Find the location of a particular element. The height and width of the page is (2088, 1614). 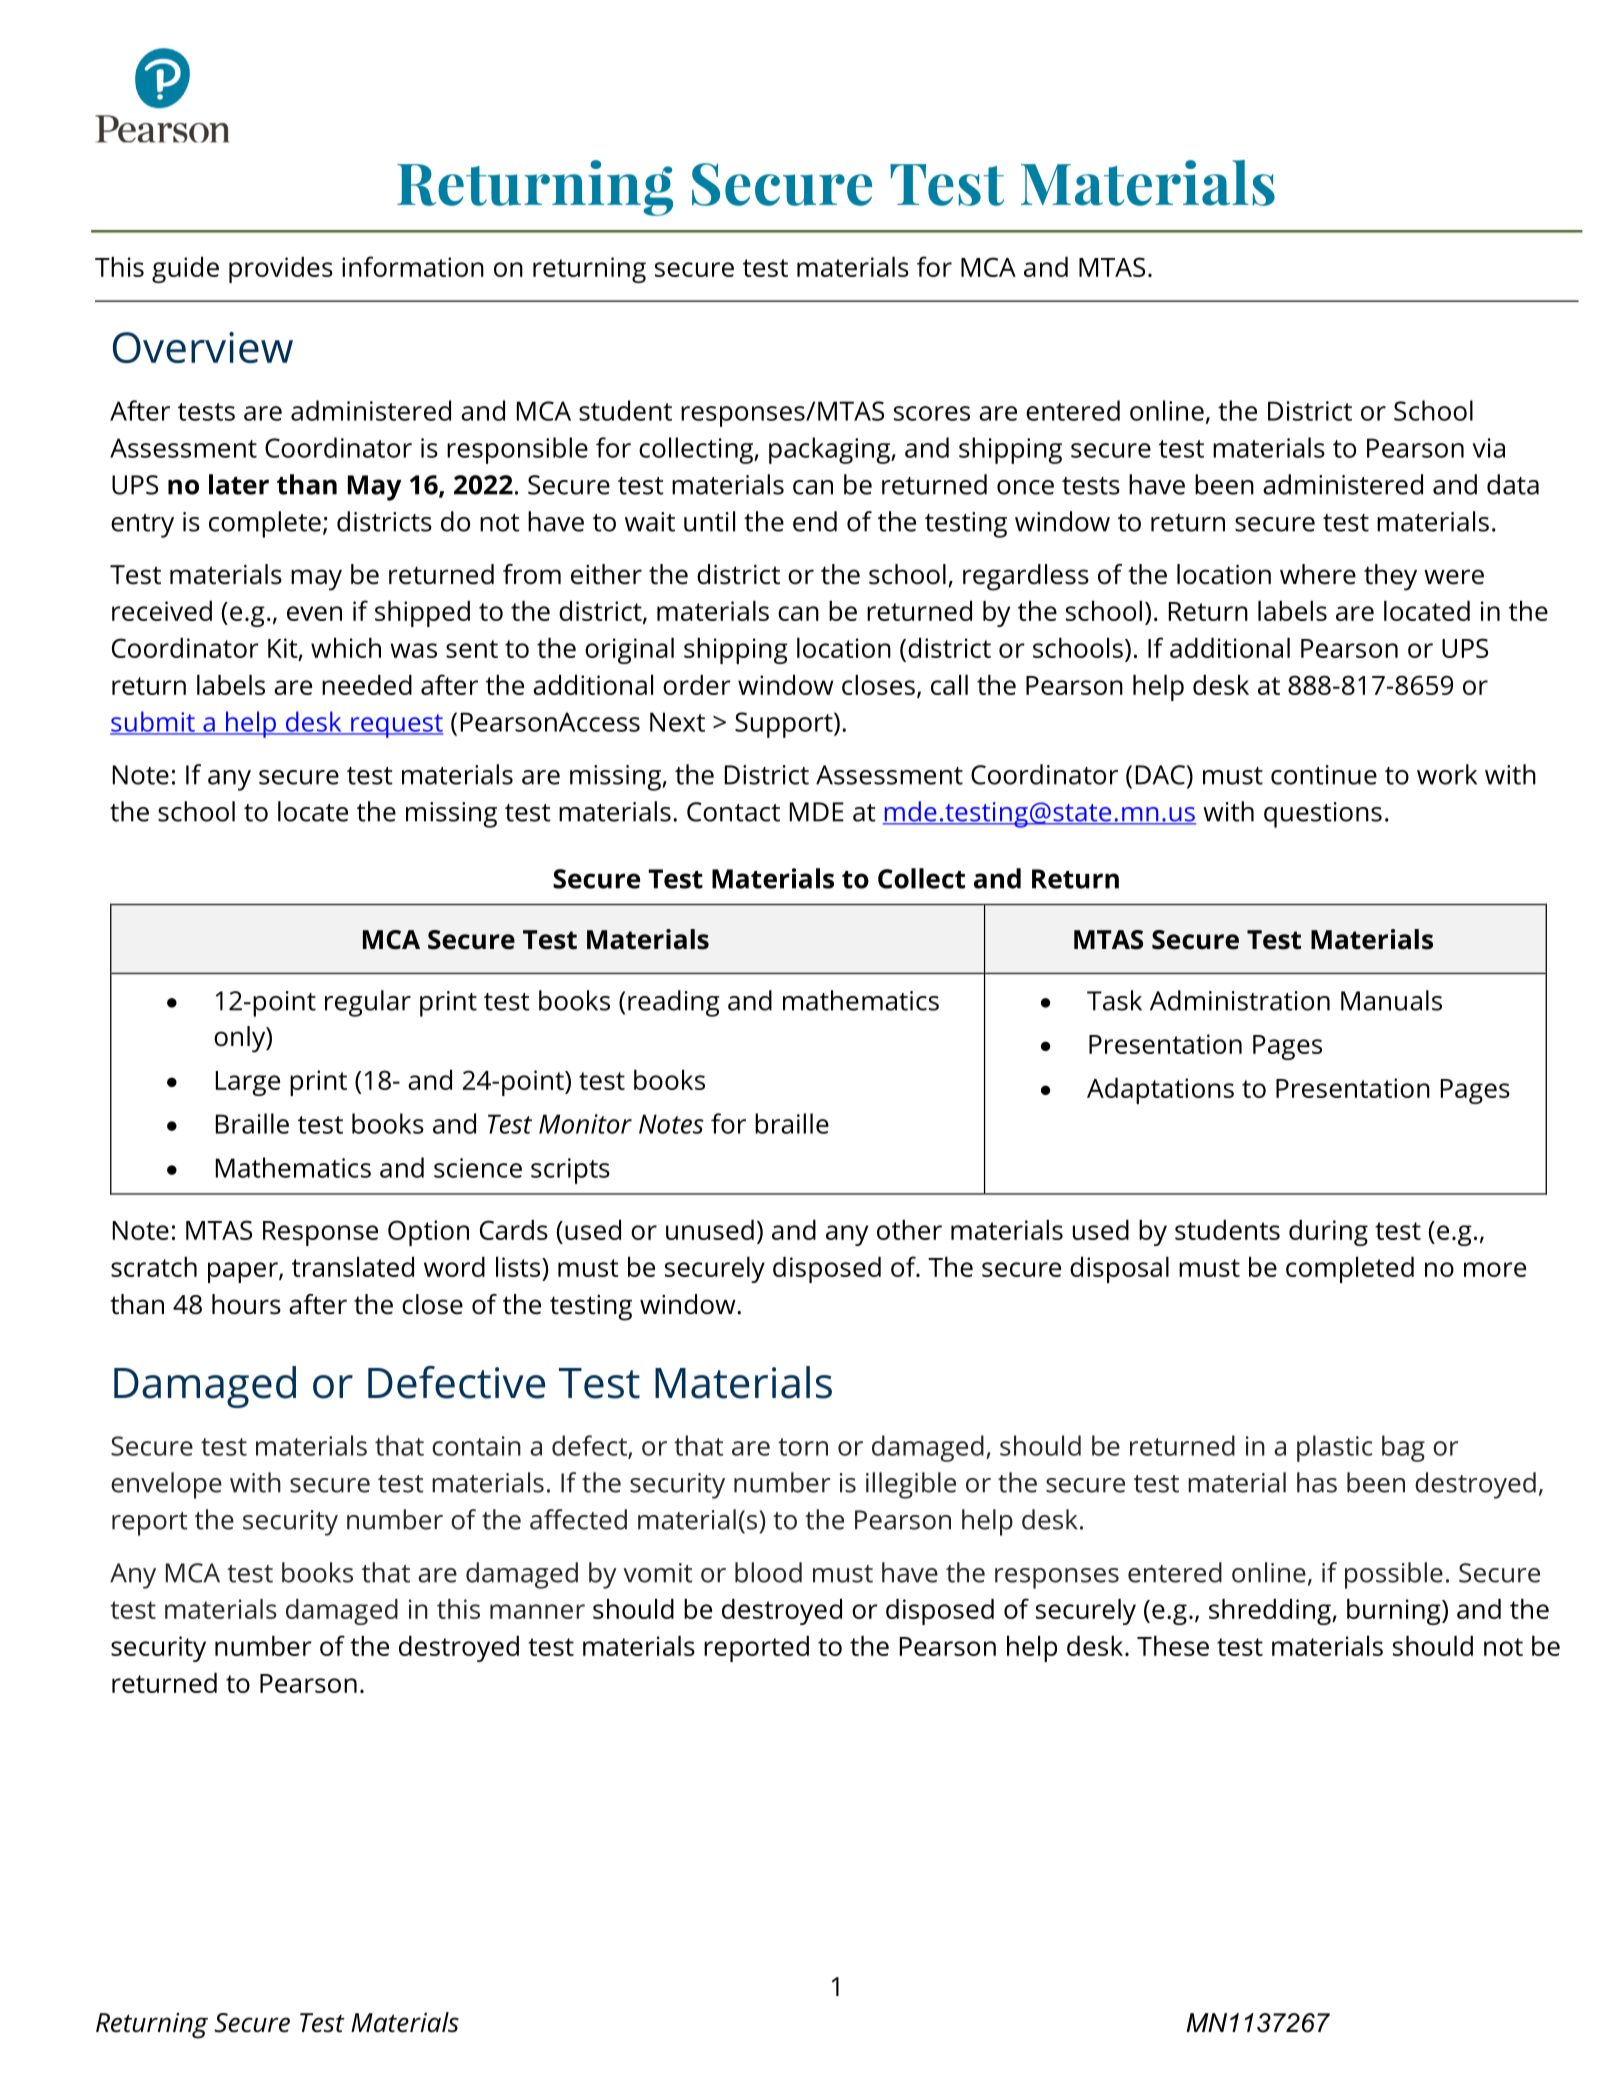

reading is located at coordinates (674, 1003).
